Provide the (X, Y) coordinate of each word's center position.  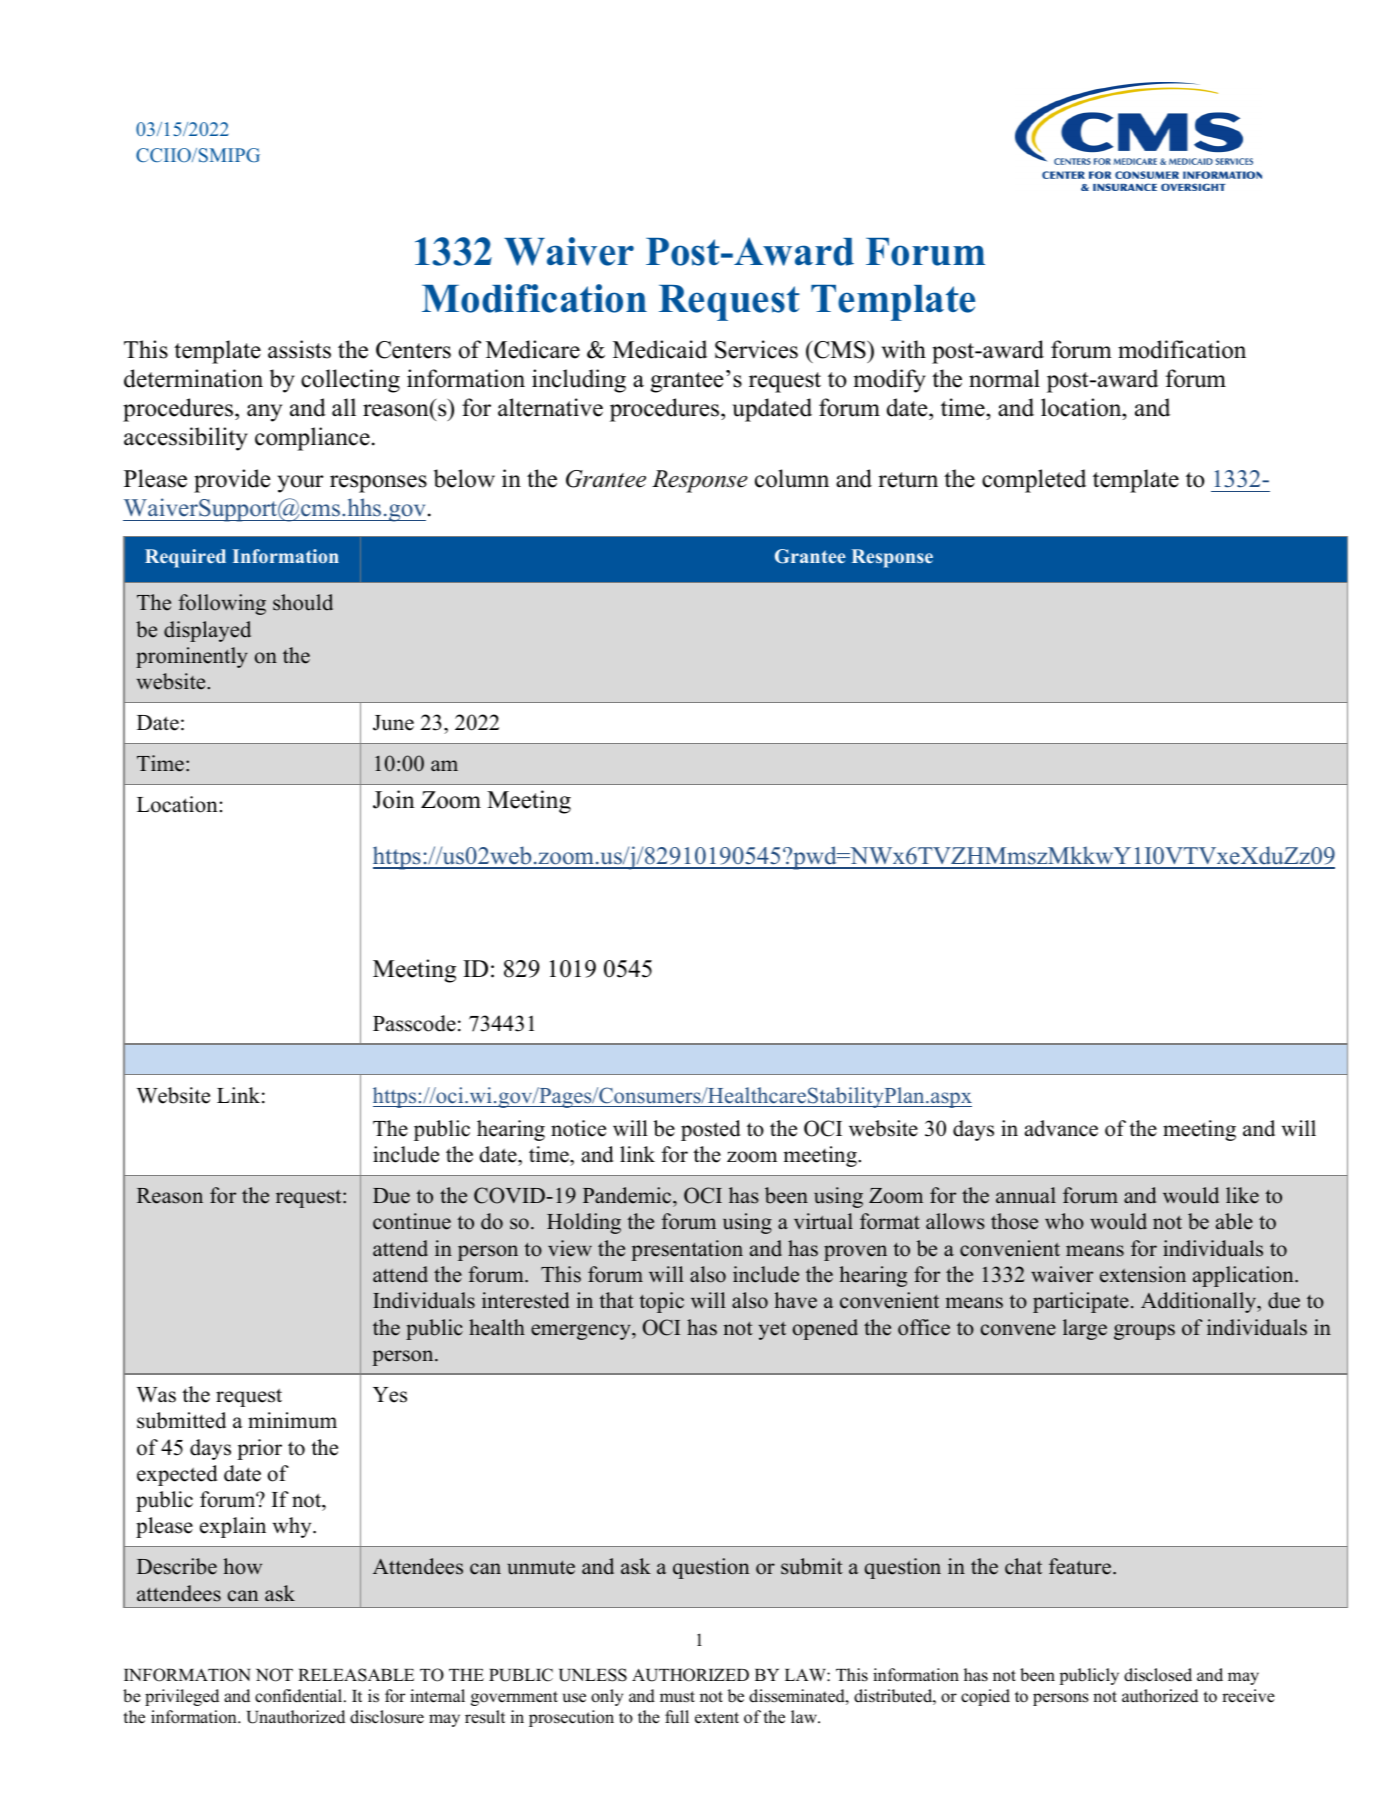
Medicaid (660, 349)
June (393, 723)
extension (1143, 1274)
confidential (300, 1696)
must (677, 1697)
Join (394, 799)
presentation (687, 1250)
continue (412, 1221)
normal (1004, 378)
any (264, 413)
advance (1061, 1128)
